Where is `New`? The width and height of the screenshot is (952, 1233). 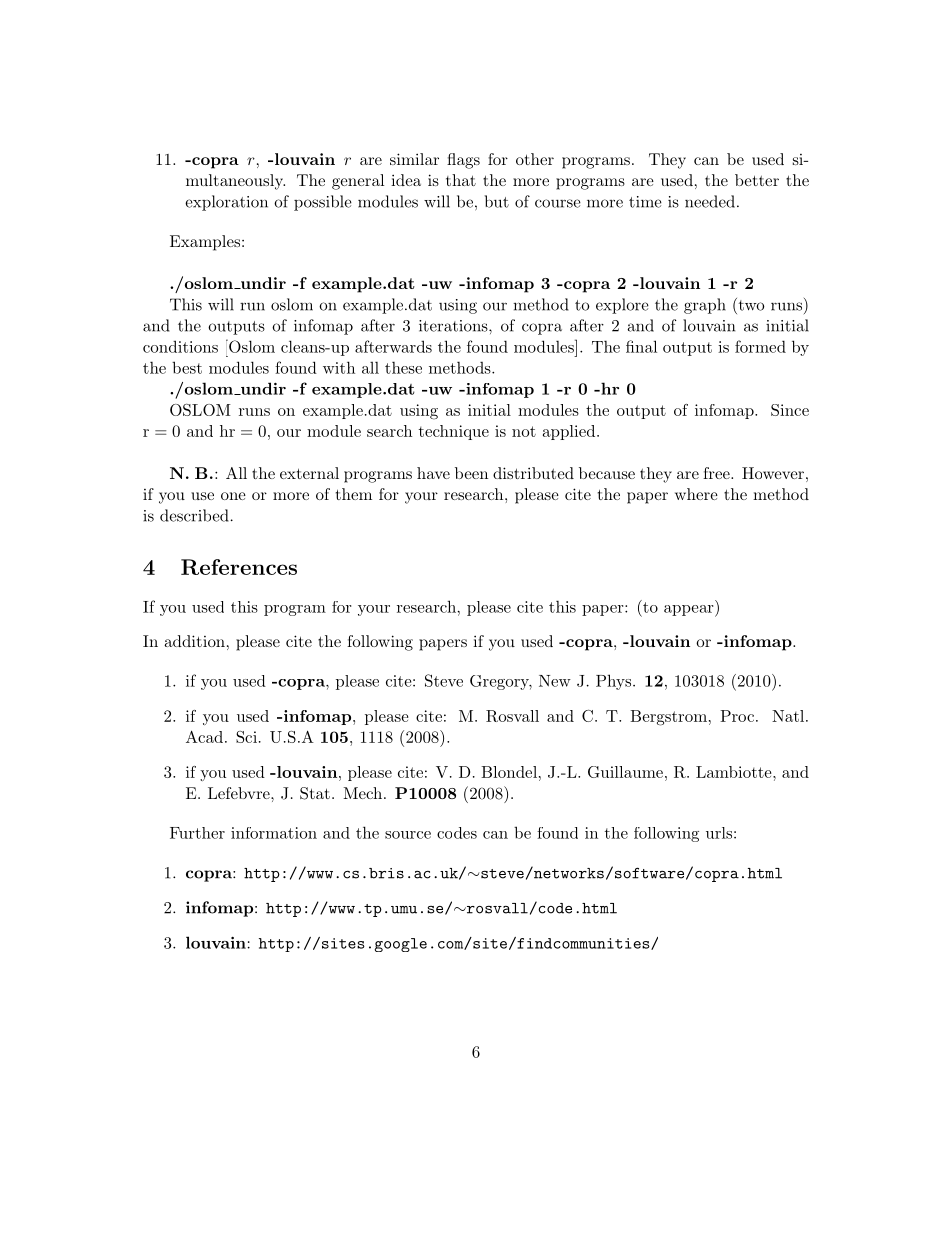 New is located at coordinates (555, 681).
